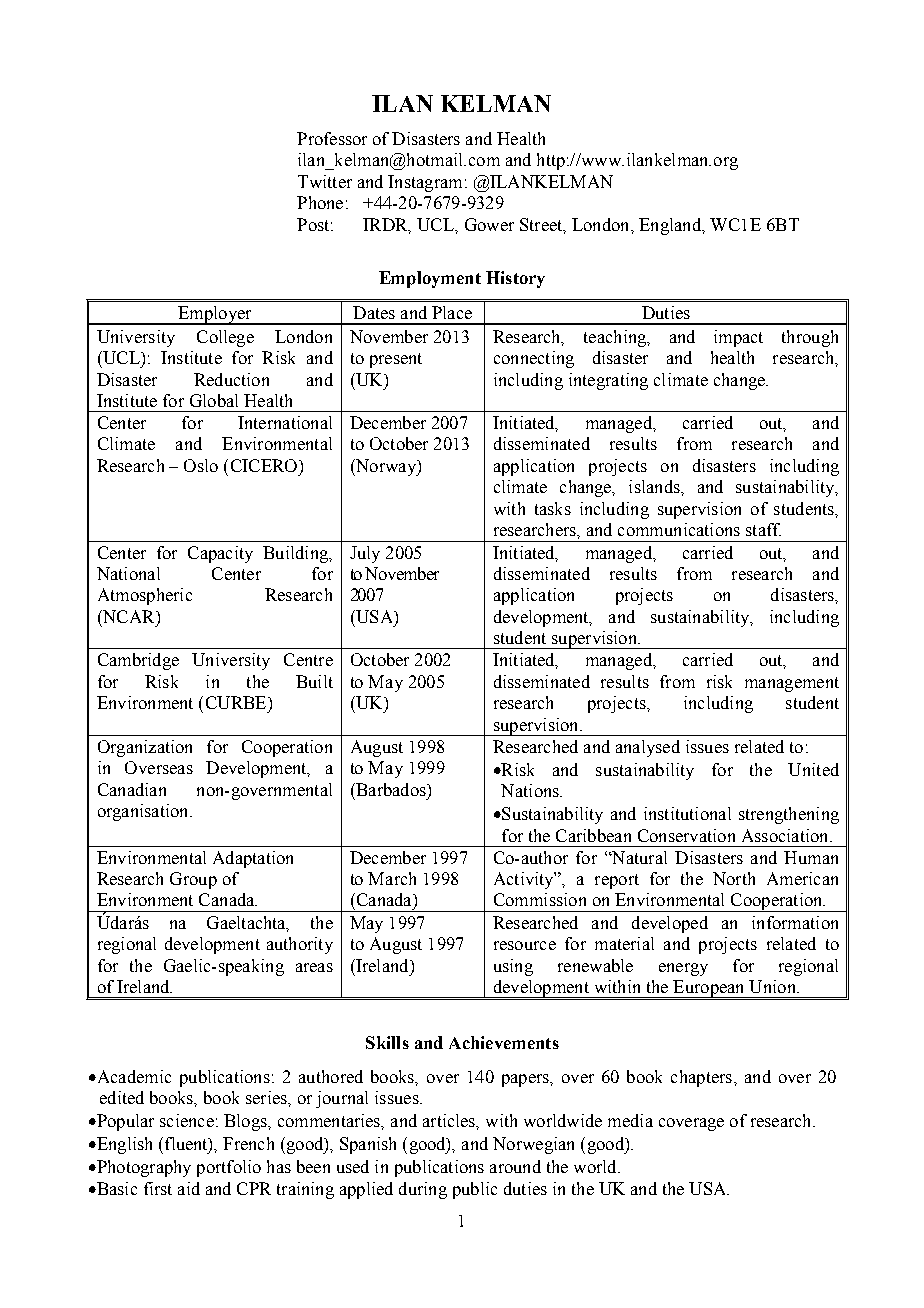 The image size is (924, 1308). I want to click on portfolio, so click(229, 1168).
